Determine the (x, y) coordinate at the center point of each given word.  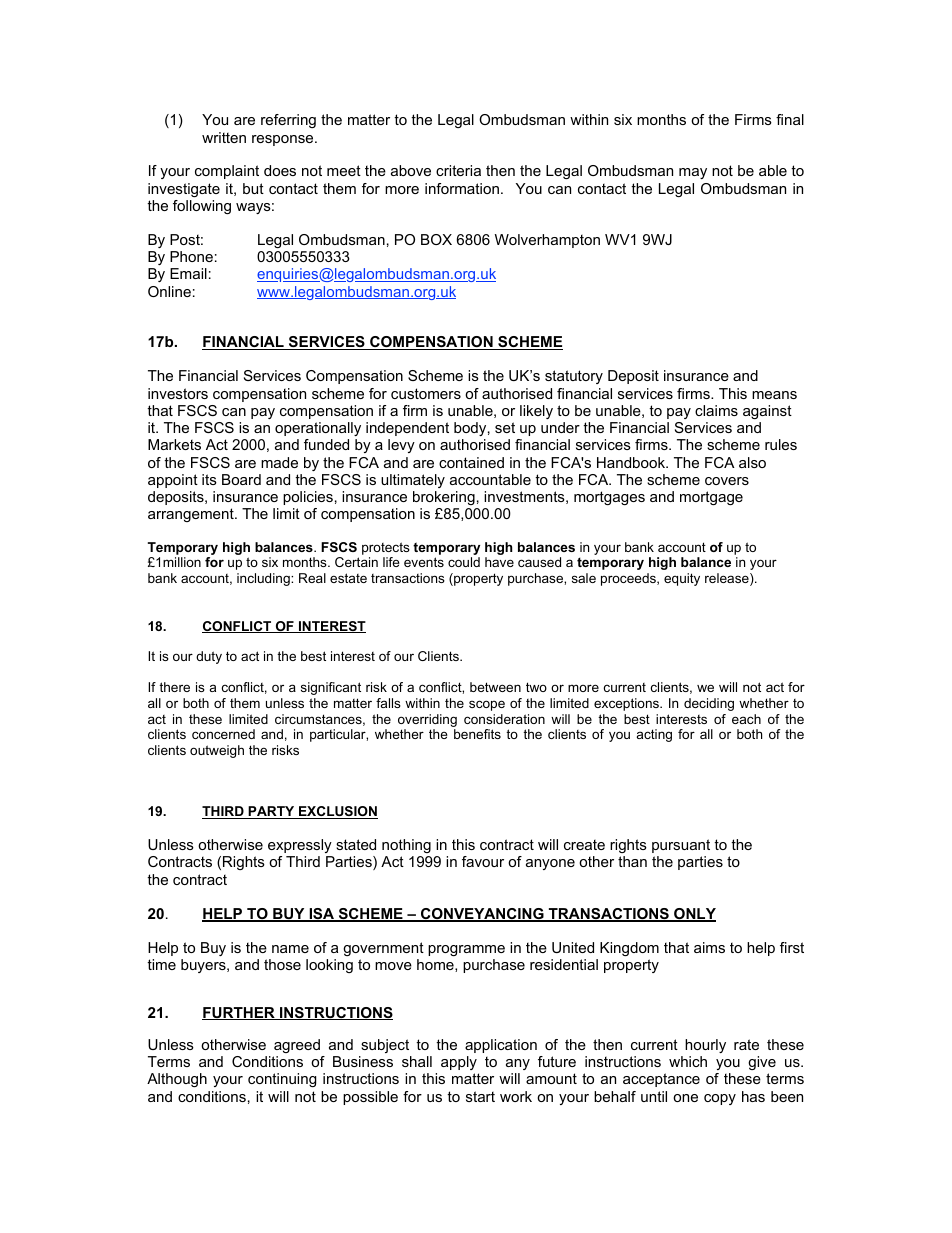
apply (459, 1063)
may (693, 173)
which (688, 1061)
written (224, 137)
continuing (282, 1080)
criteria (458, 170)
